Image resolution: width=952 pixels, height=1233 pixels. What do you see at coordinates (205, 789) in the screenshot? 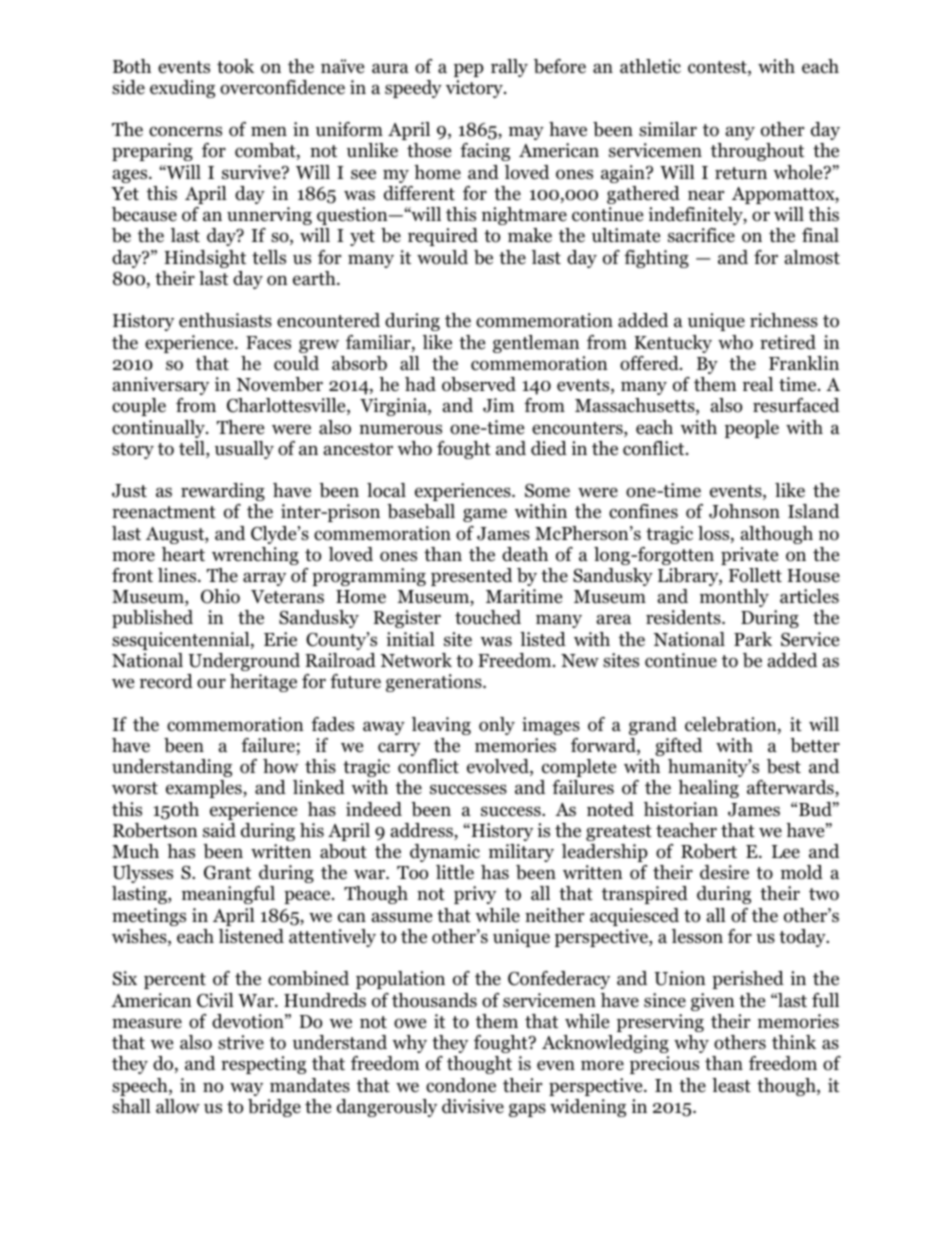
I see `examples` at bounding box center [205, 789].
